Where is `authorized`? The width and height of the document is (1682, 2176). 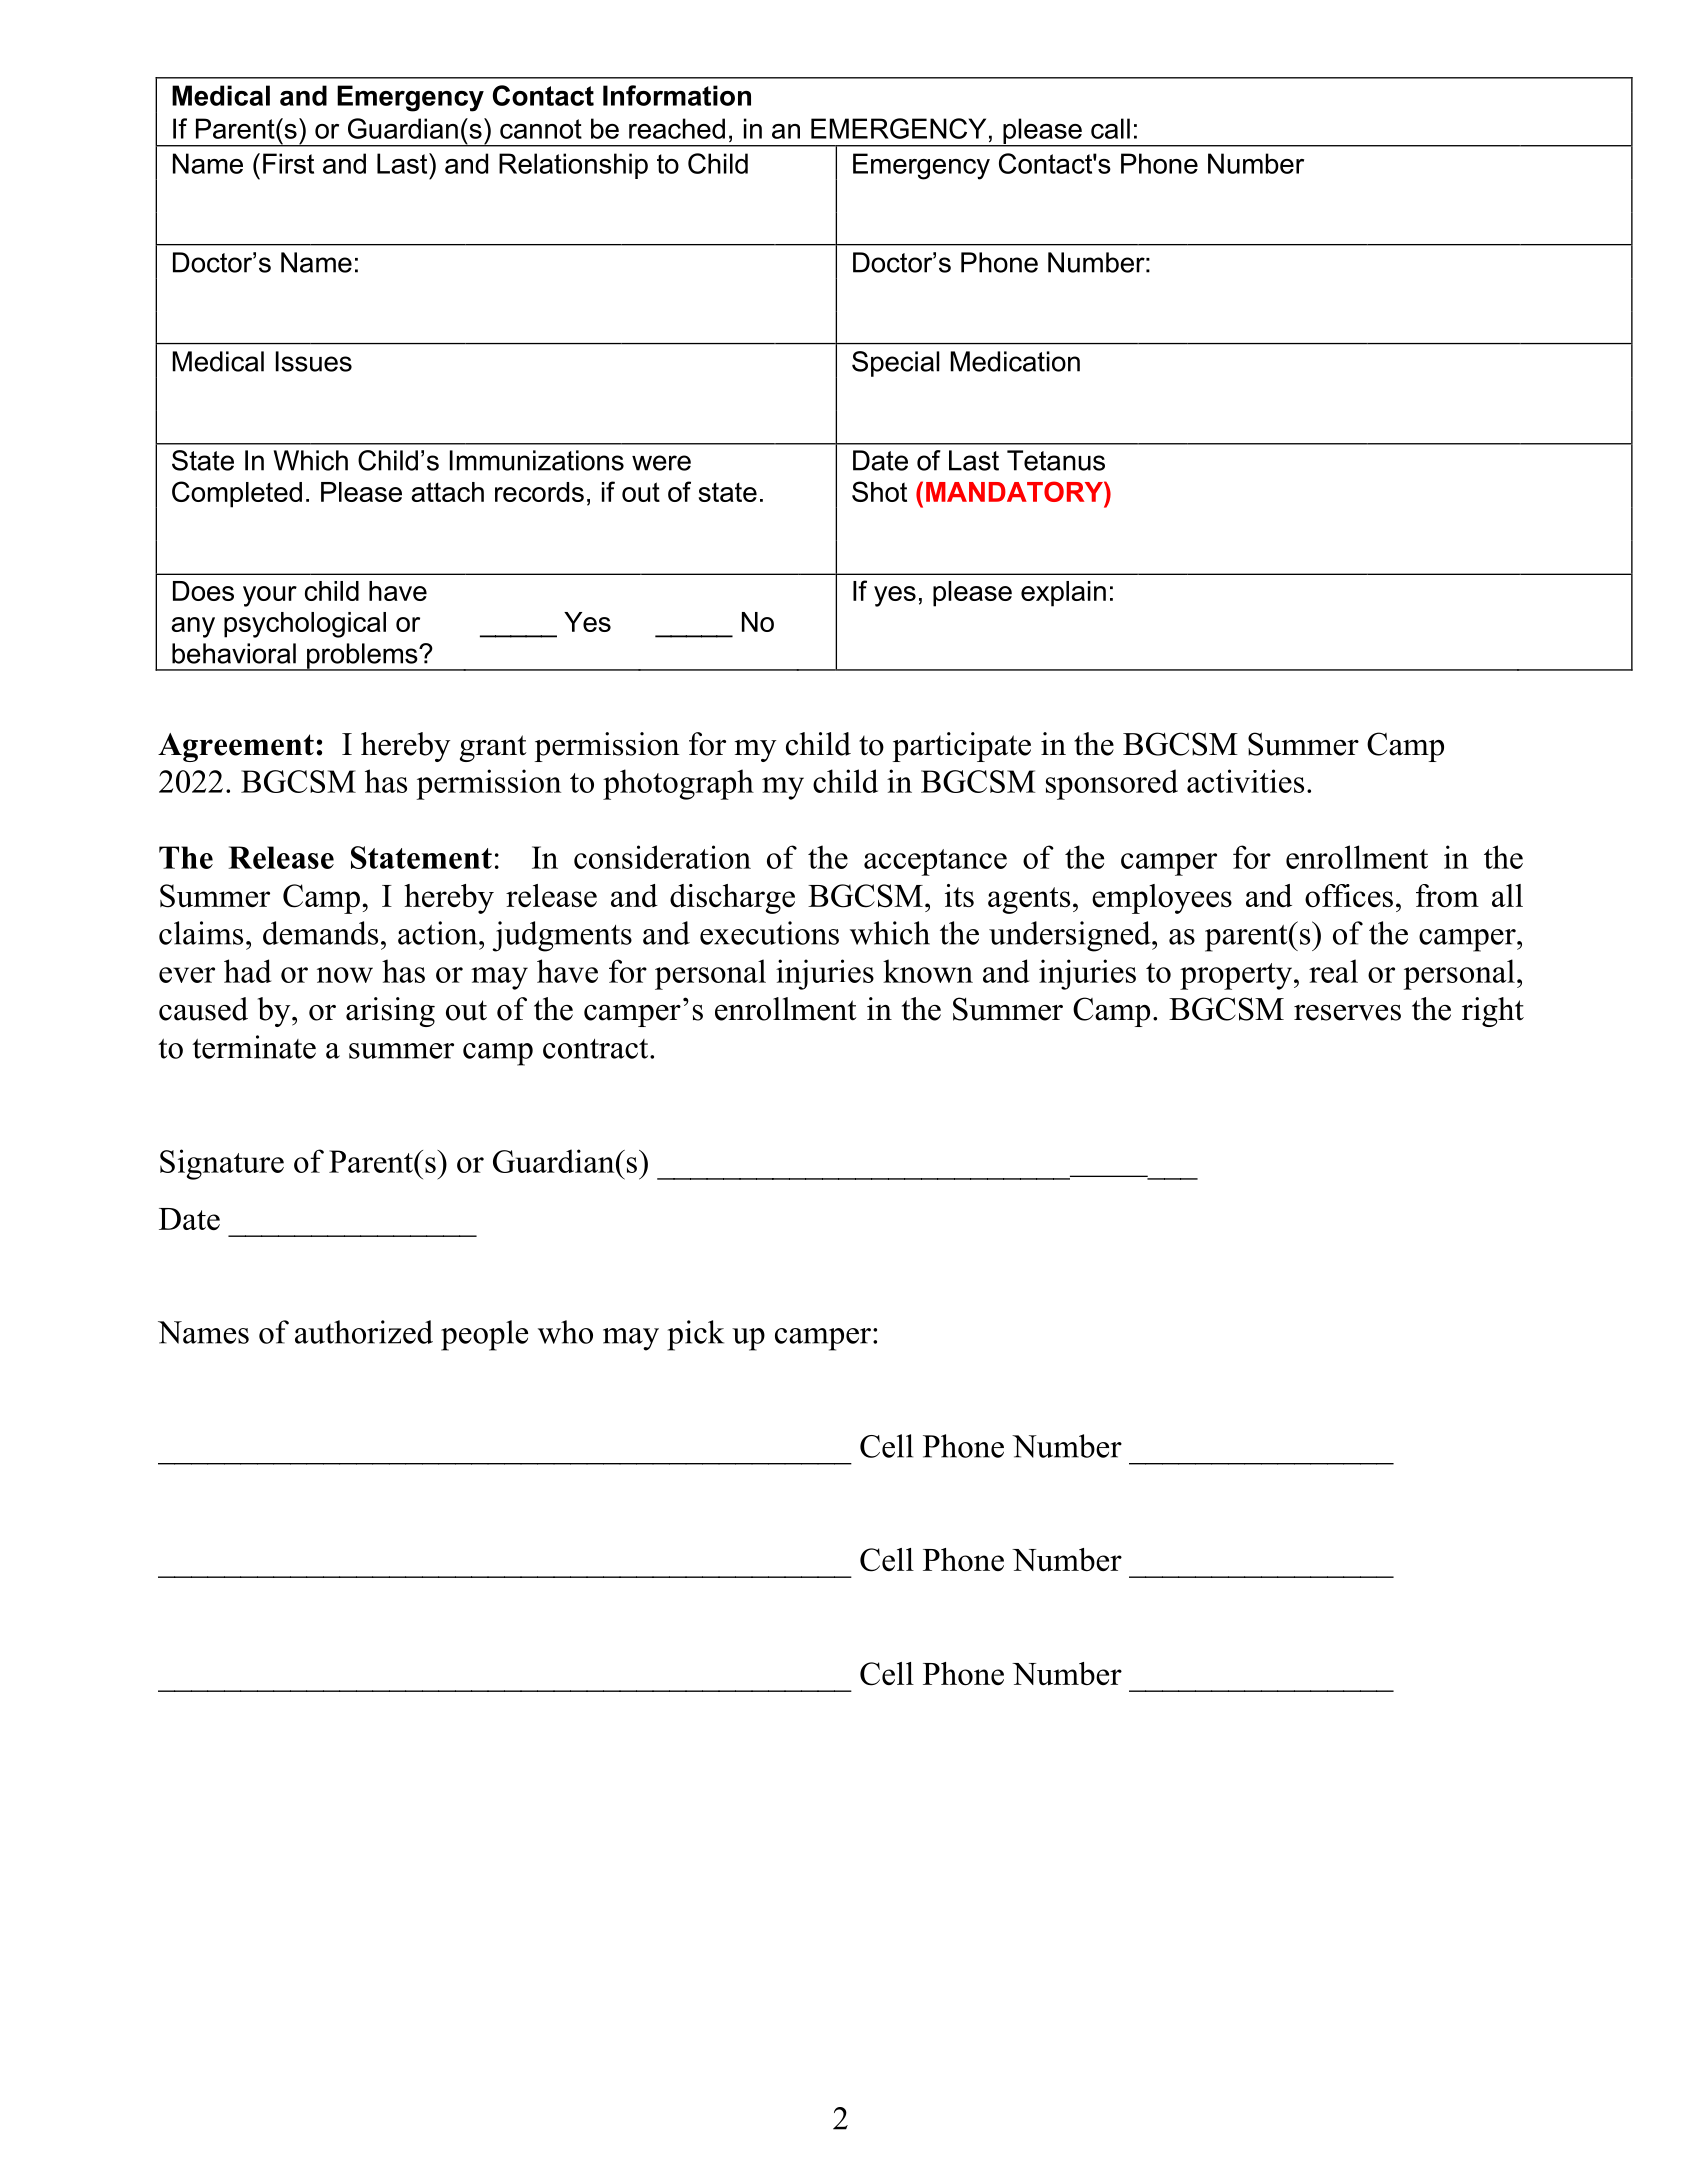
authorized is located at coordinates (364, 1332).
